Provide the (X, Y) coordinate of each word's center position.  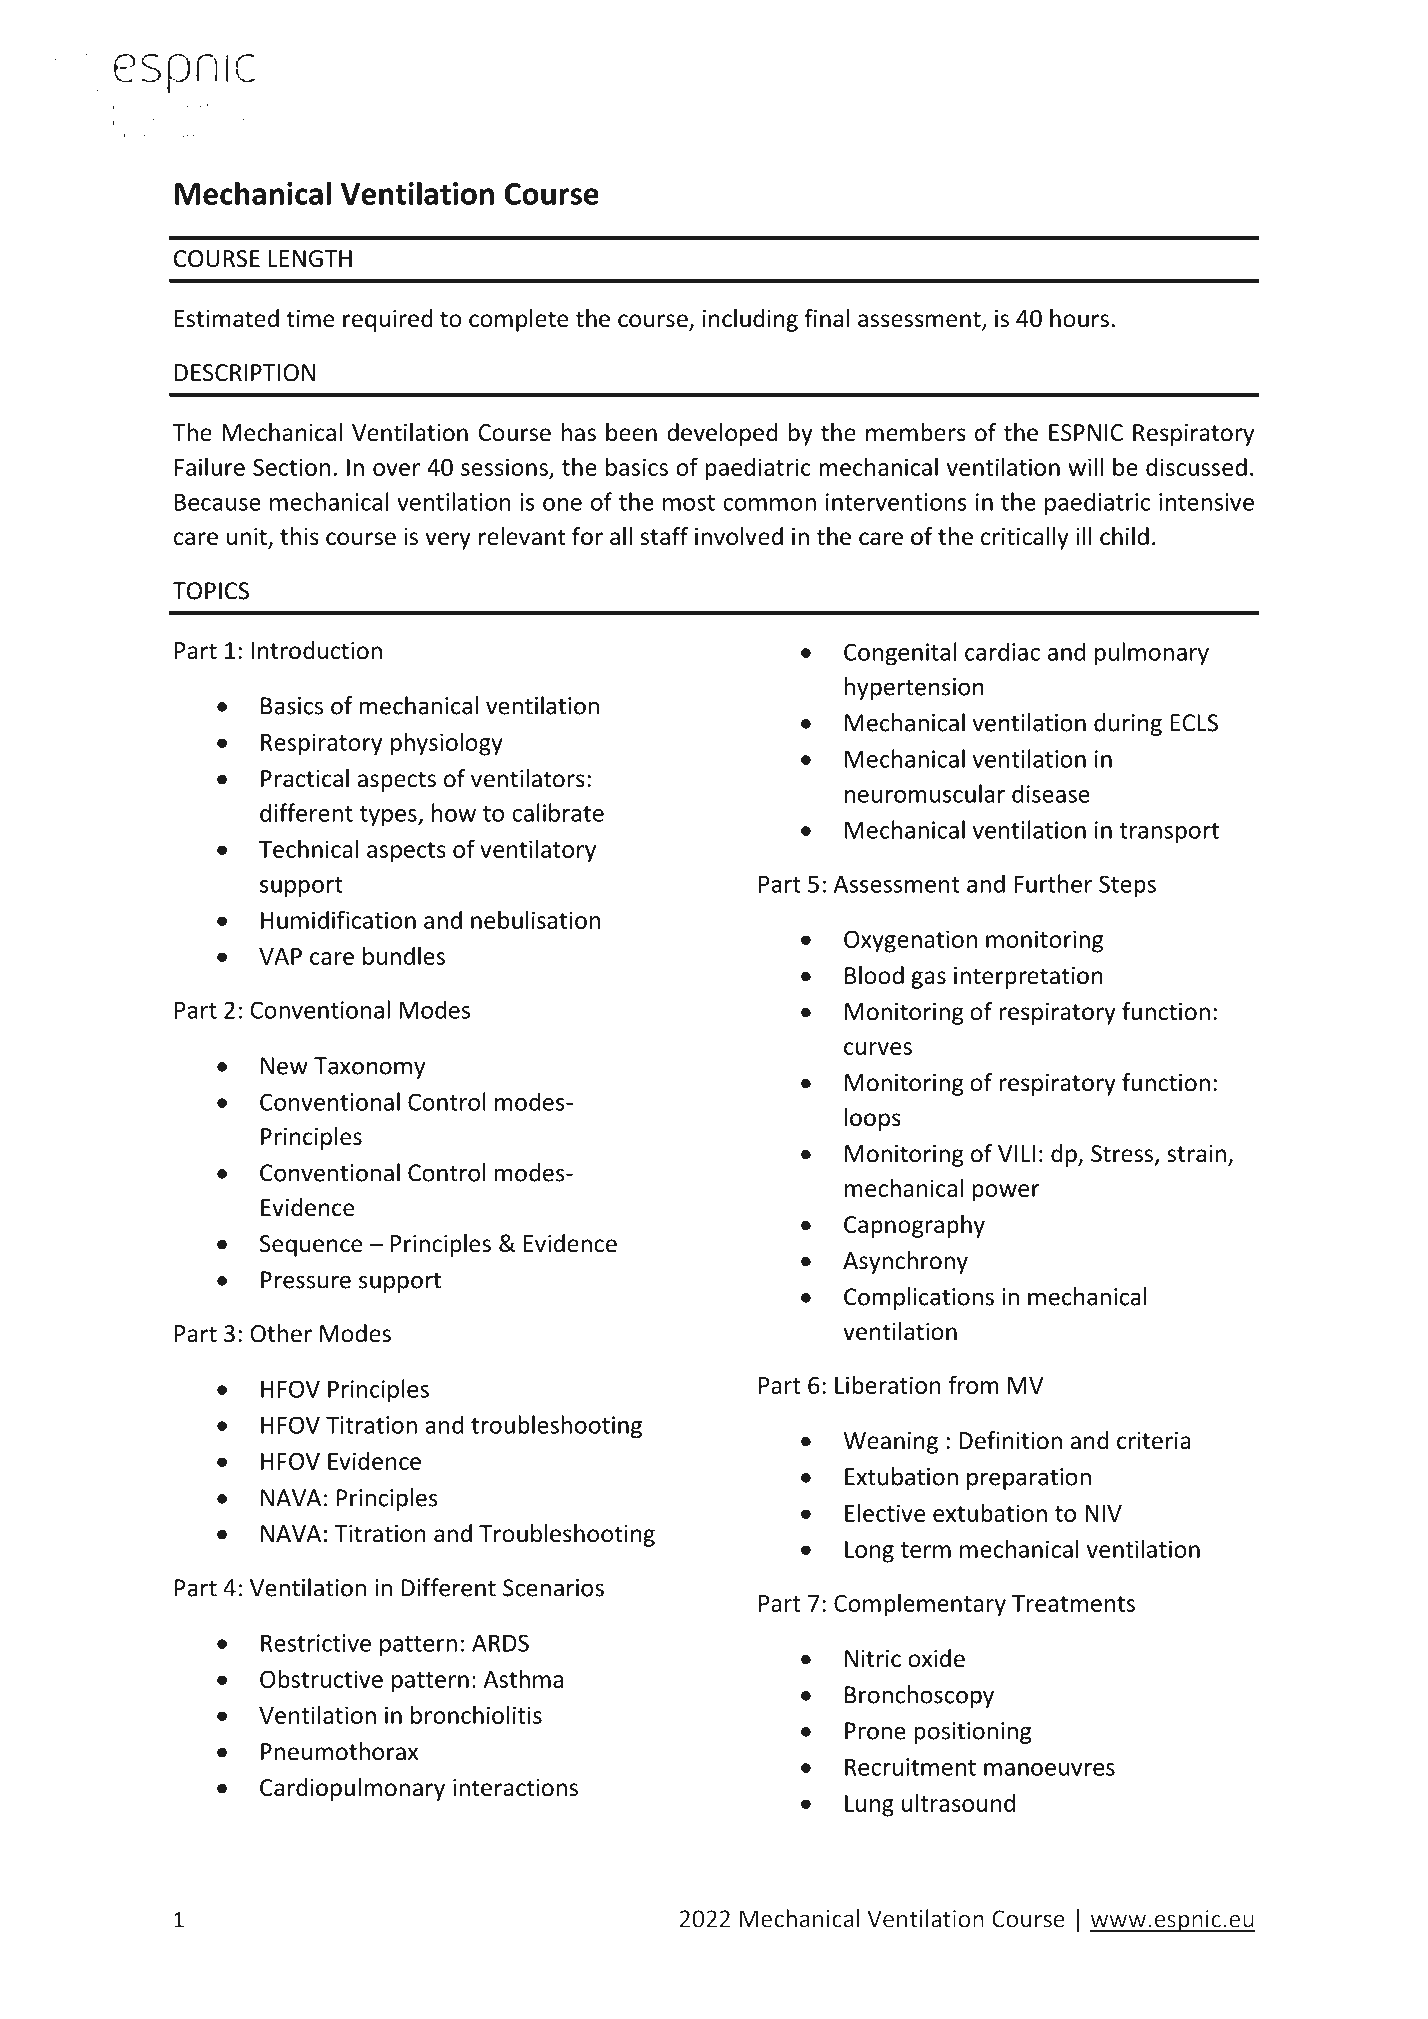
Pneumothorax (339, 1751)
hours (1079, 318)
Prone (875, 1731)
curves (878, 1048)
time (310, 319)
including (750, 320)
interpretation (1028, 978)
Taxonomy (370, 1068)
